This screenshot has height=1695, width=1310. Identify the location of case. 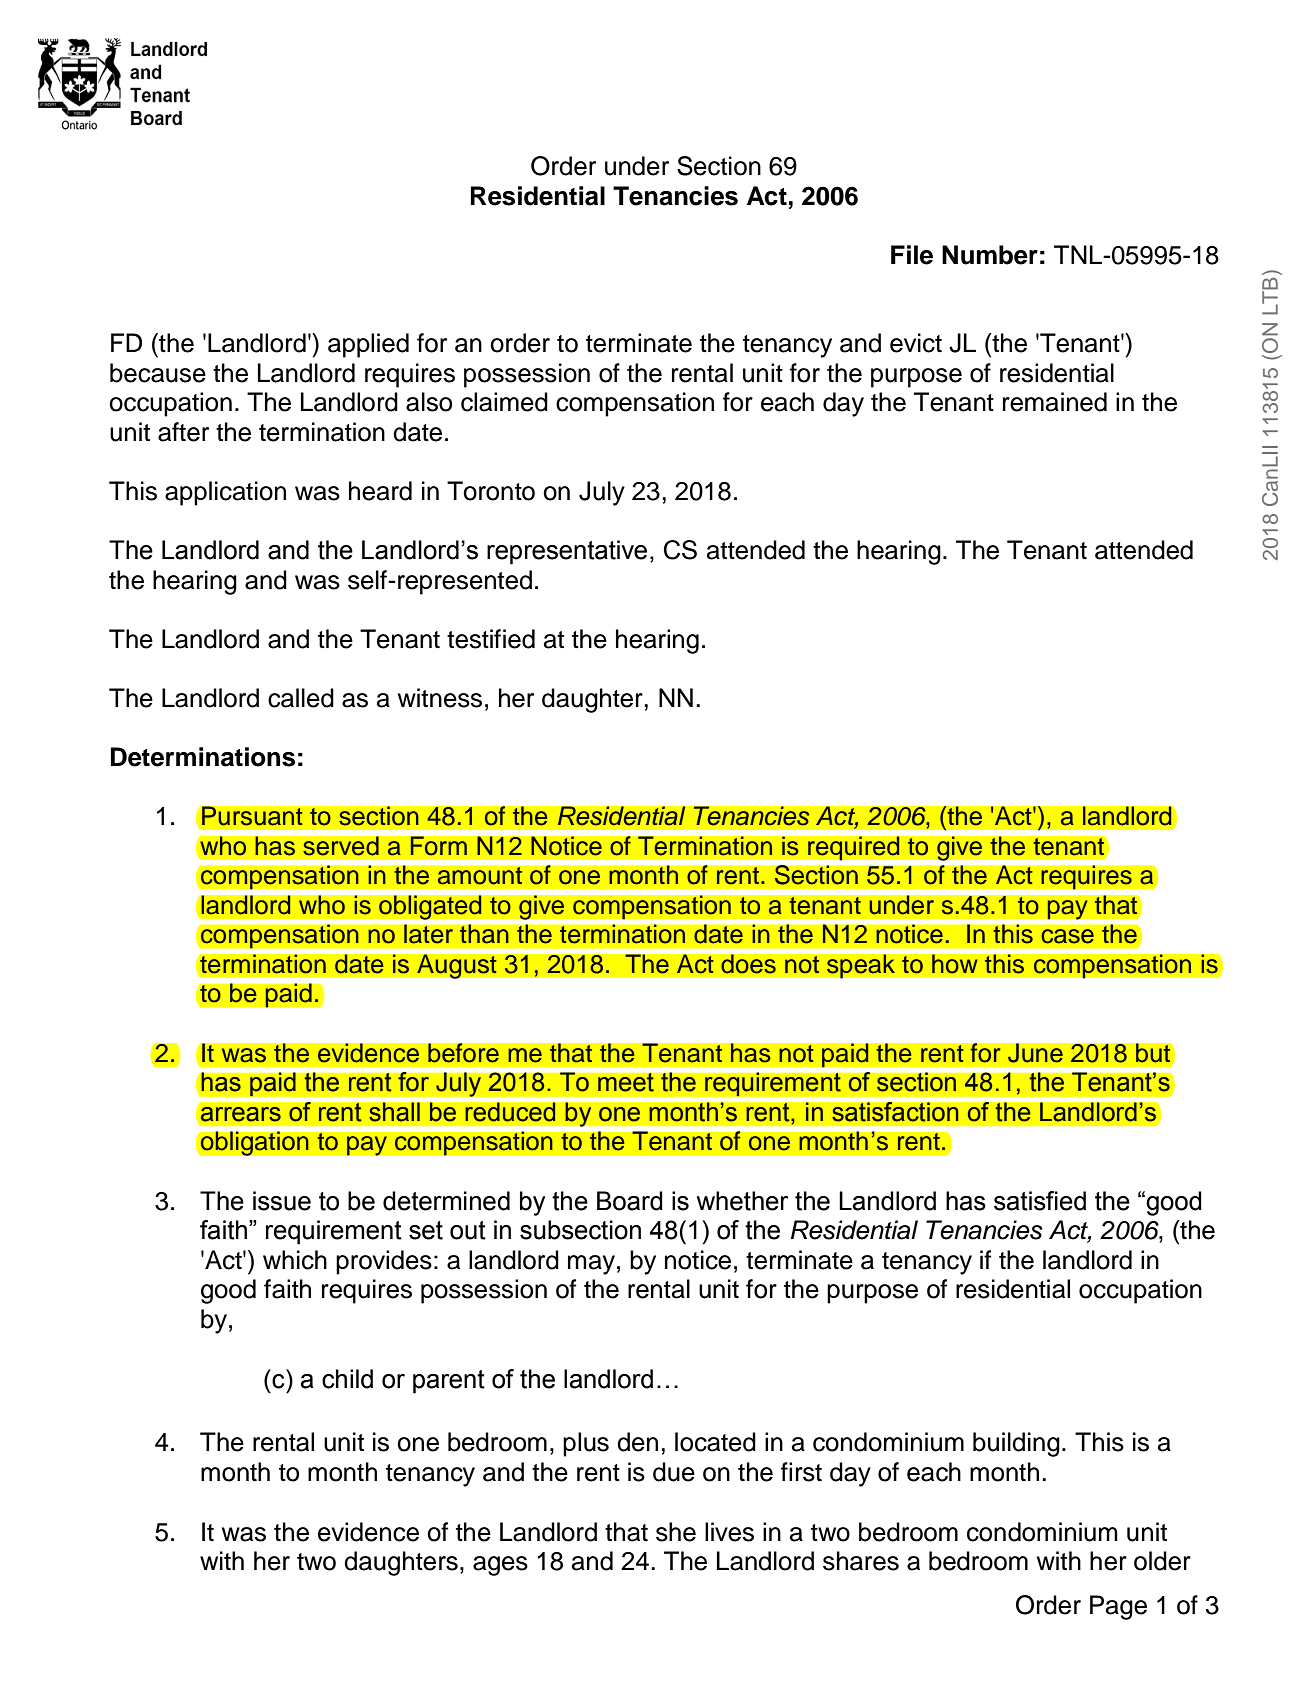
(1067, 936).
